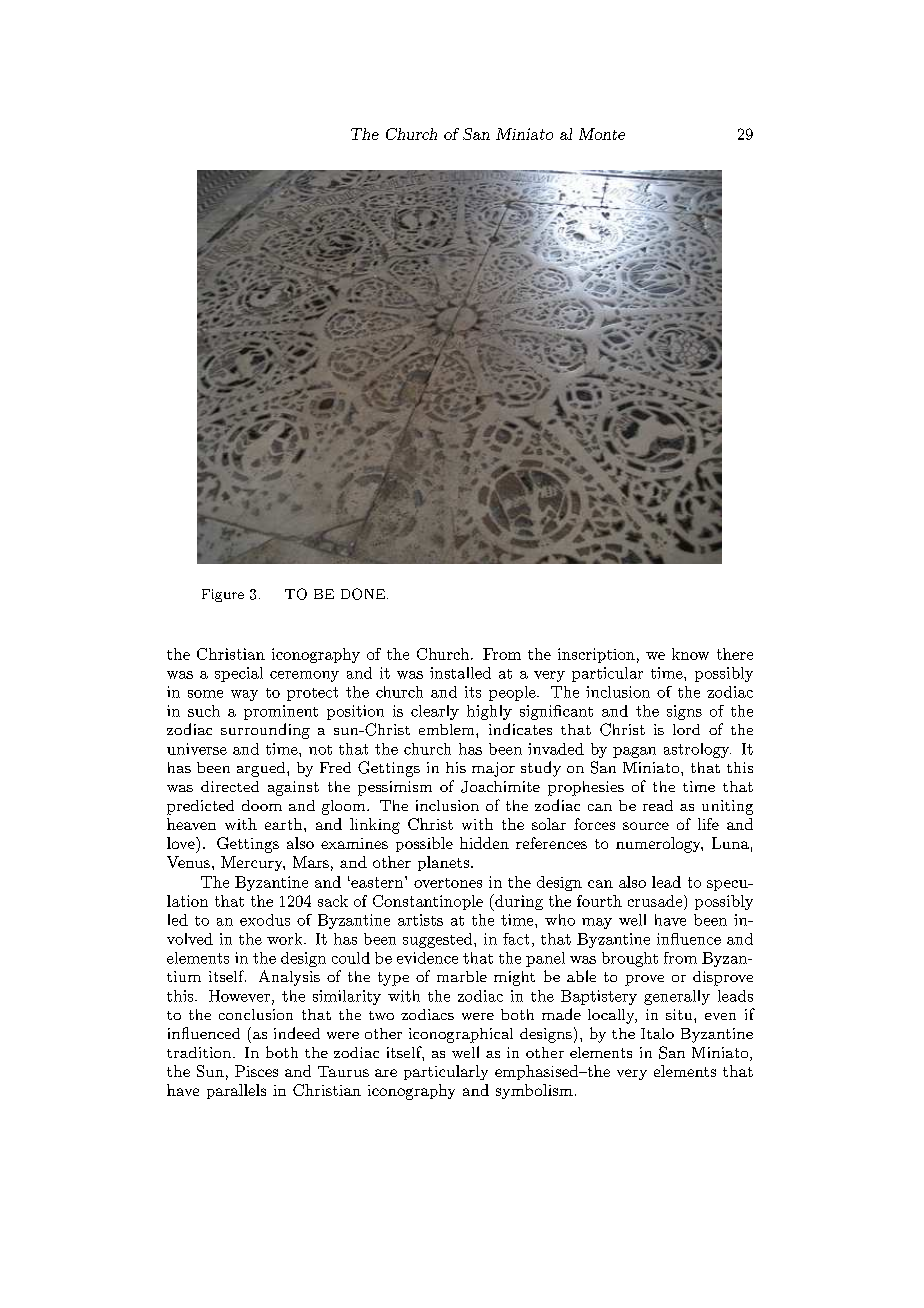 This image has height=1308, width=924. Describe the element at coordinates (686, 729) in the image. I see `lord` at that location.
